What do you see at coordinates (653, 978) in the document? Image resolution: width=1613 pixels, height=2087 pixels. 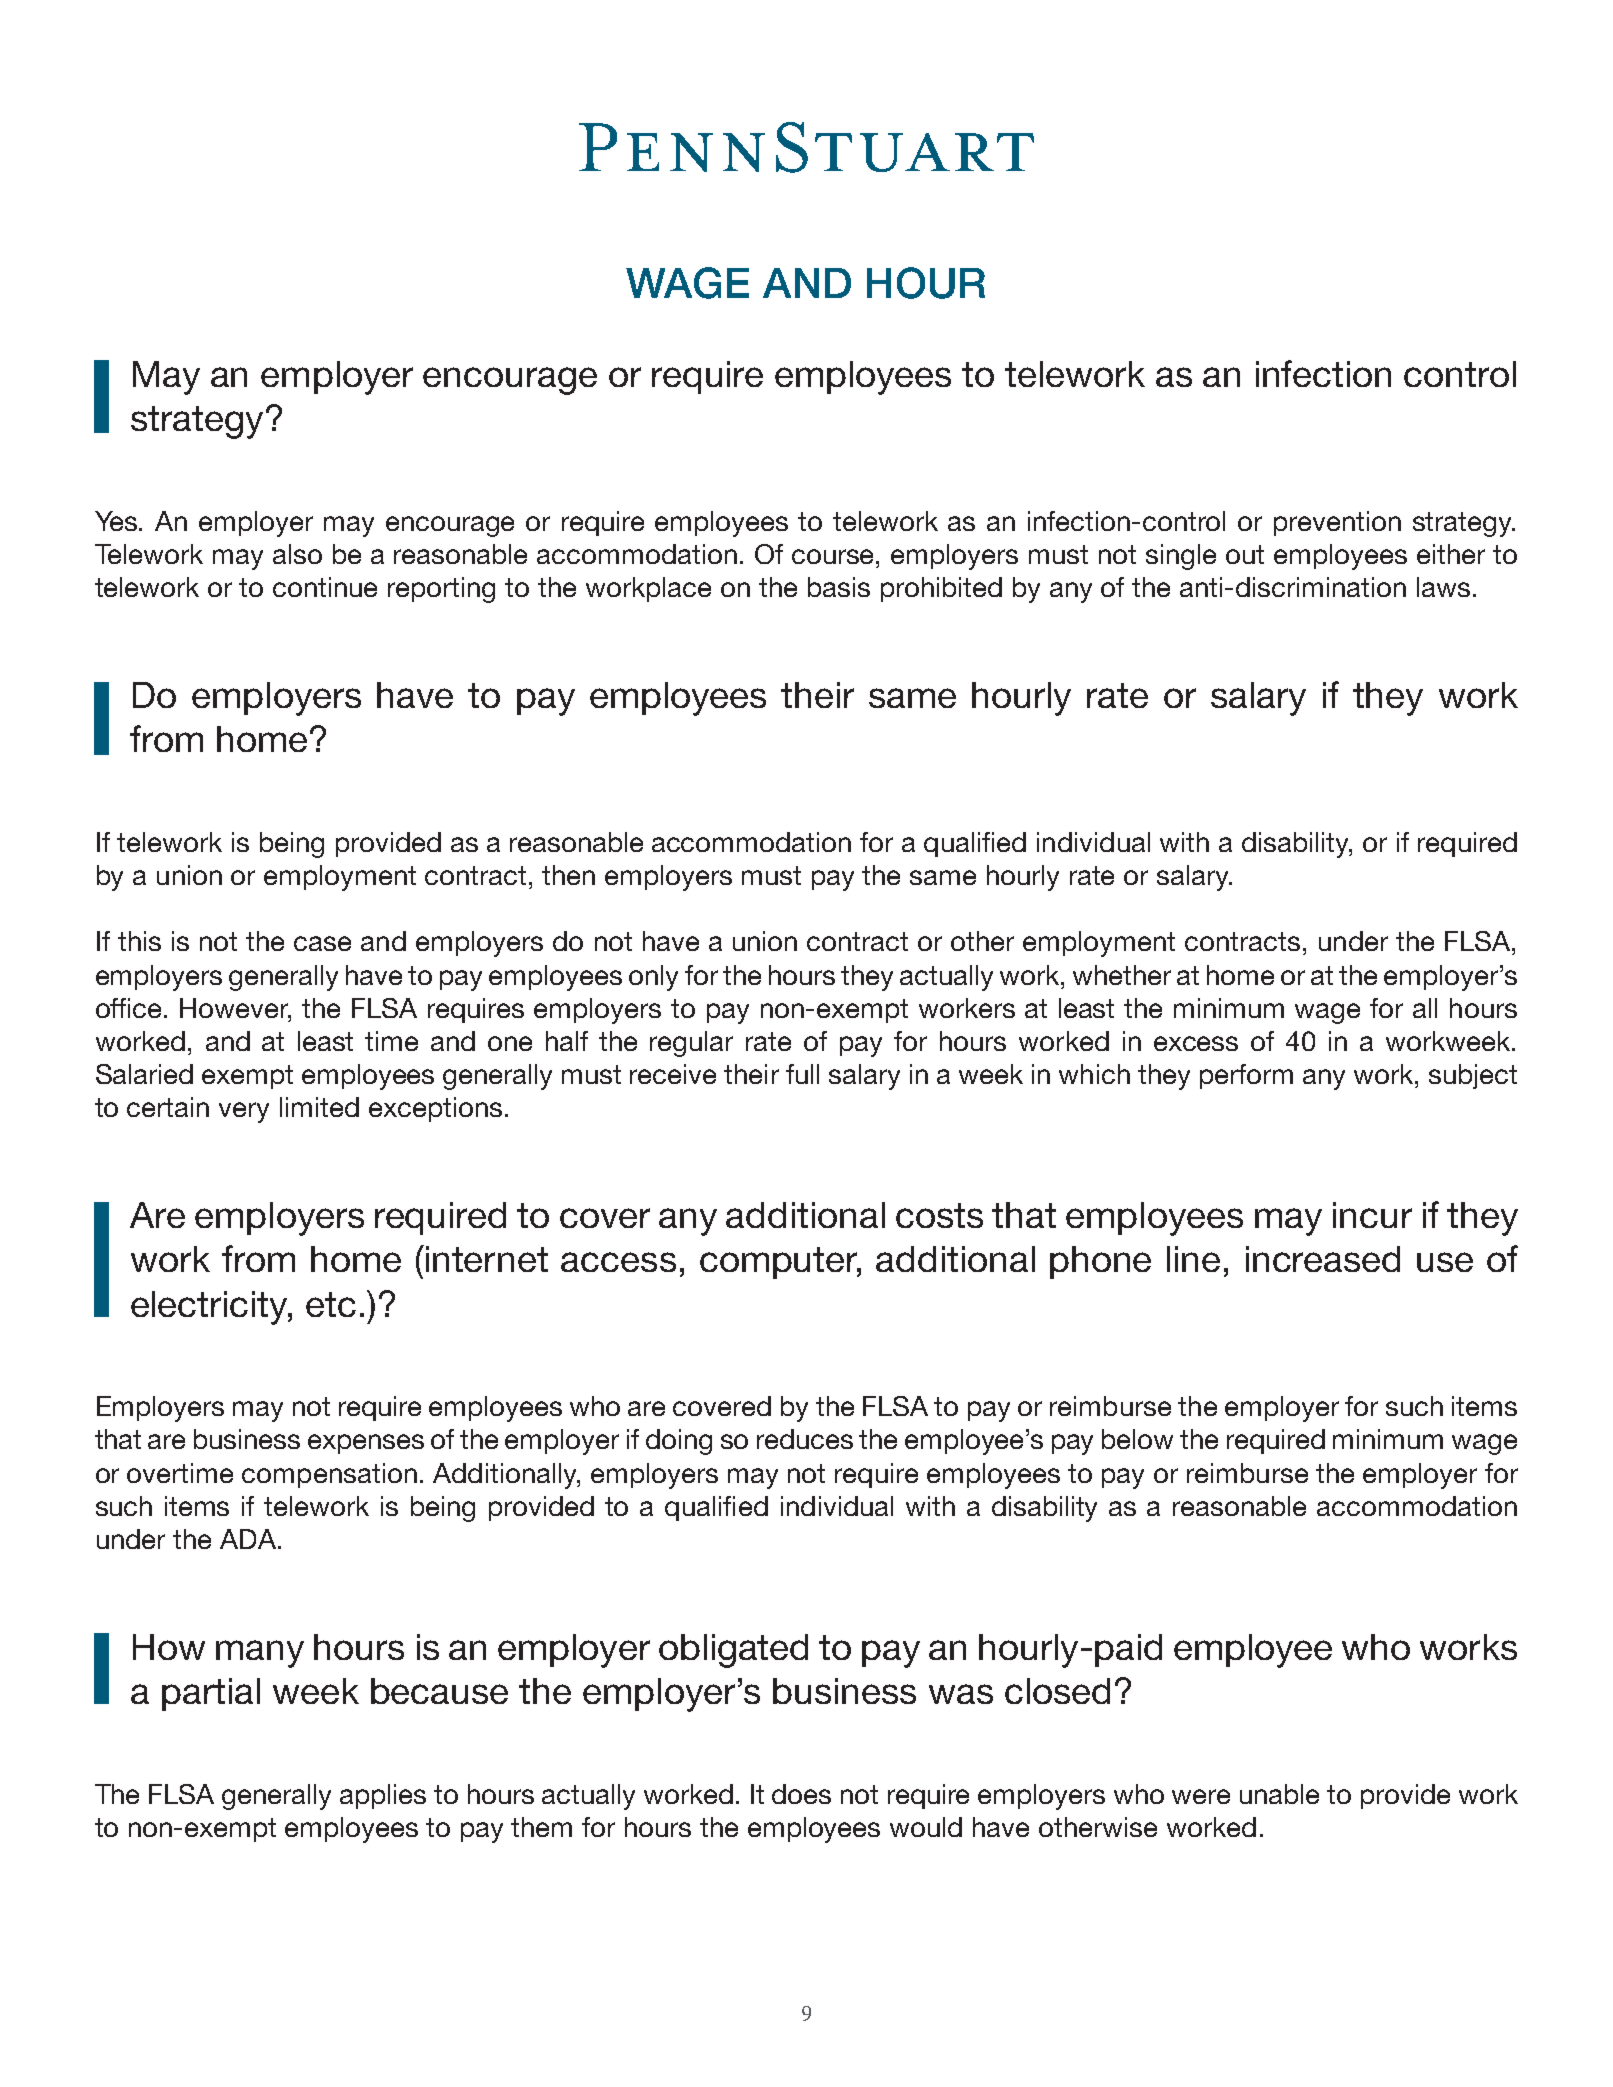 I see `only` at bounding box center [653, 978].
